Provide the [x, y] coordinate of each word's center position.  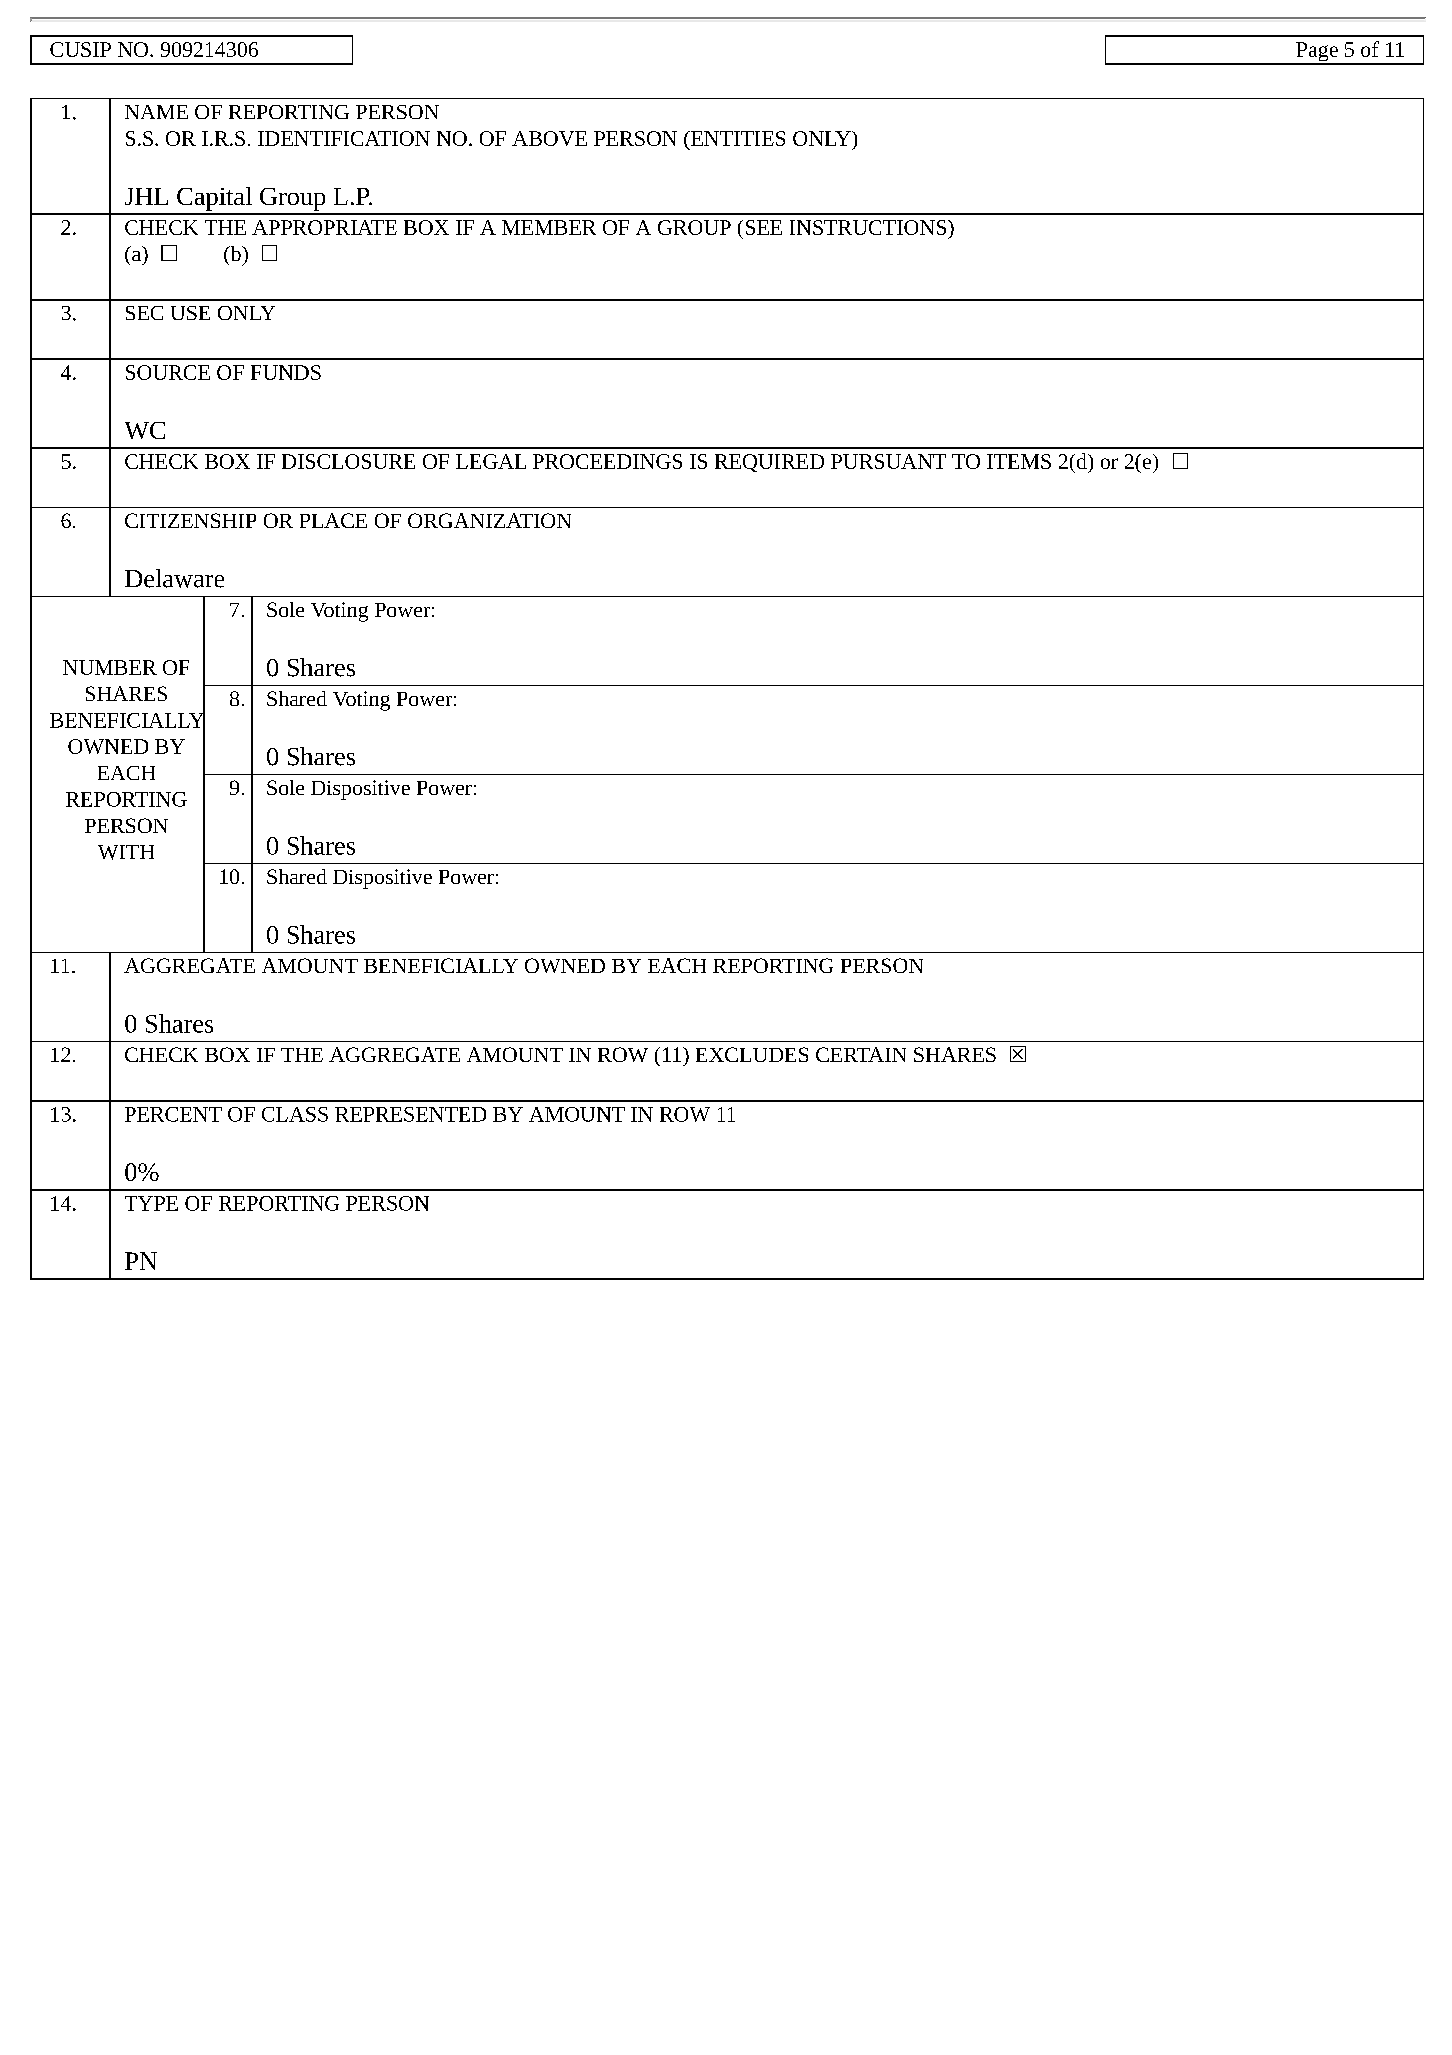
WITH [126, 852]
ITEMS [1019, 461]
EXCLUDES [752, 1054]
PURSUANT [888, 461]
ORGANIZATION [489, 520]
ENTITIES [737, 138]
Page [1317, 53]
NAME [156, 112]
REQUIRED [769, 463]
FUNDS [286, 372]
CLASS [295, 1114]
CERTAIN [861, 1054]
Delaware [174, 578]
